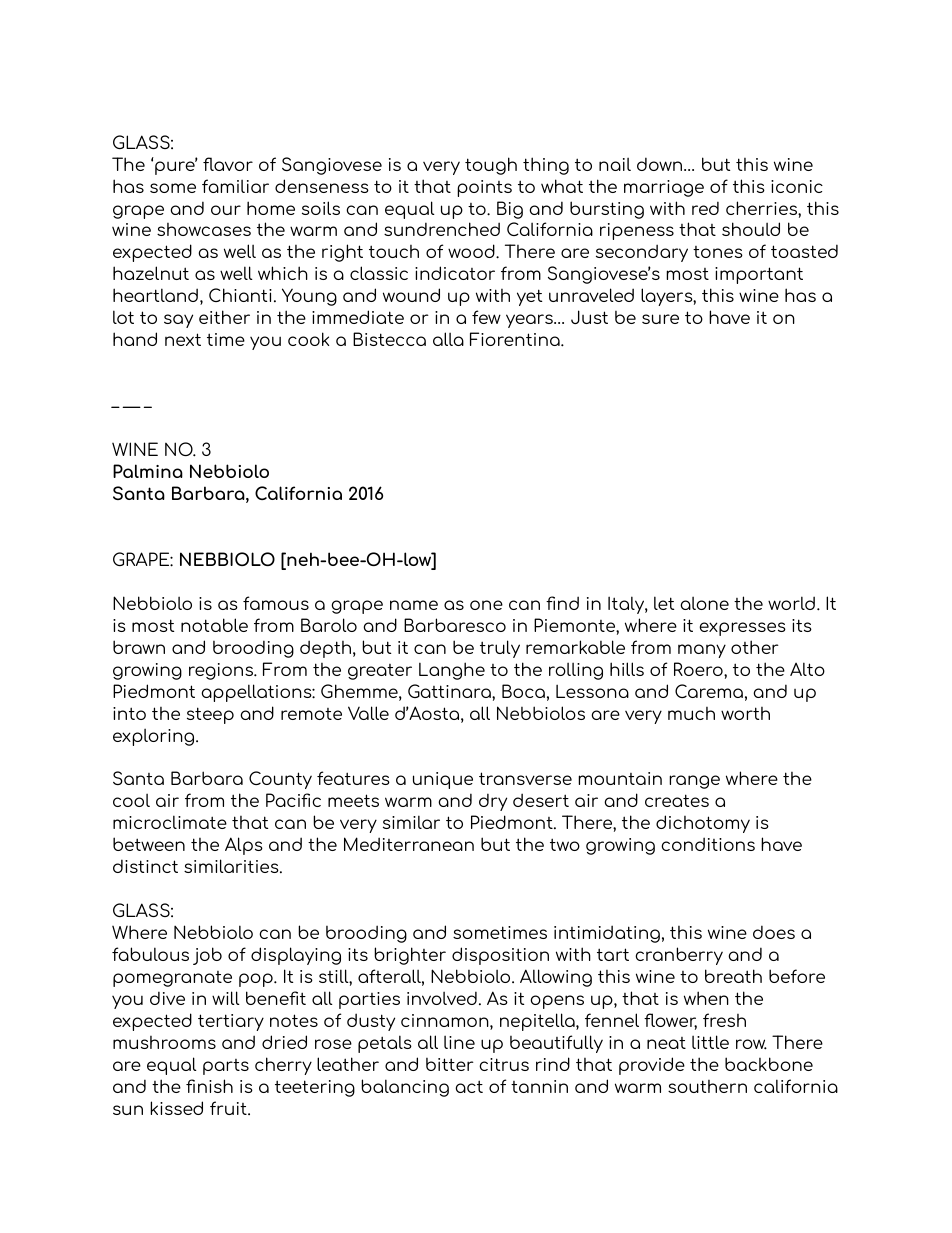 Image resolution: width=952 pixels, height=1233 pixels. Describe the element at coordinates (409, 844) in the document. I see `Mediterranean` at that location.
